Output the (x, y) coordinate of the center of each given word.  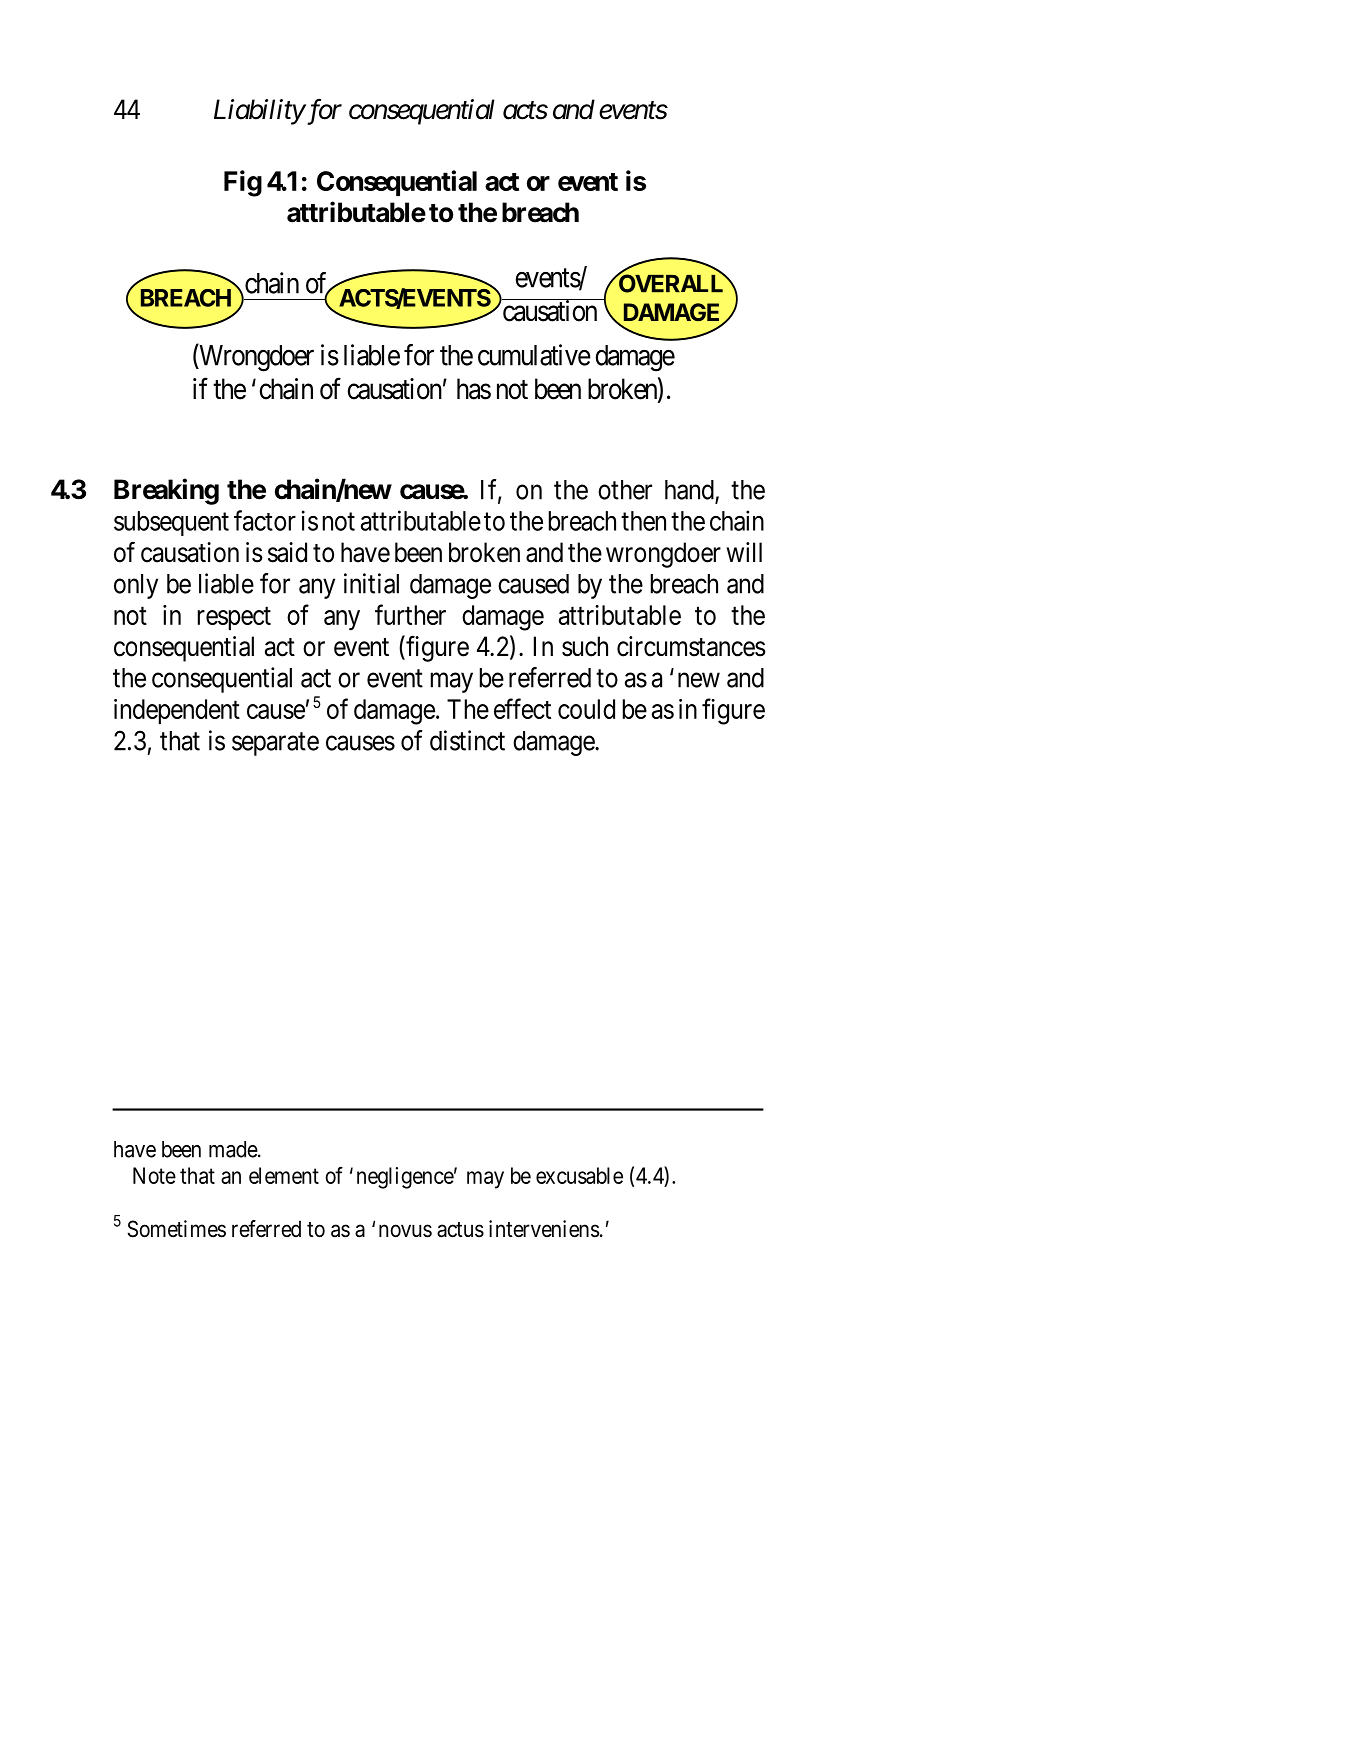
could (586, 709)
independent (177, 711)
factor (265, 520)
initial (371, 583)
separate (275, 744)
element (284, 1175)
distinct (467, 740)
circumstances (691, 646)
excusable (579, 1175)
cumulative (534, 355)
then (643, 521)
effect (522, 708)
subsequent (171, 523)
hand (690, 491)
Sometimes (176, 1229)
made (234, 1149)
